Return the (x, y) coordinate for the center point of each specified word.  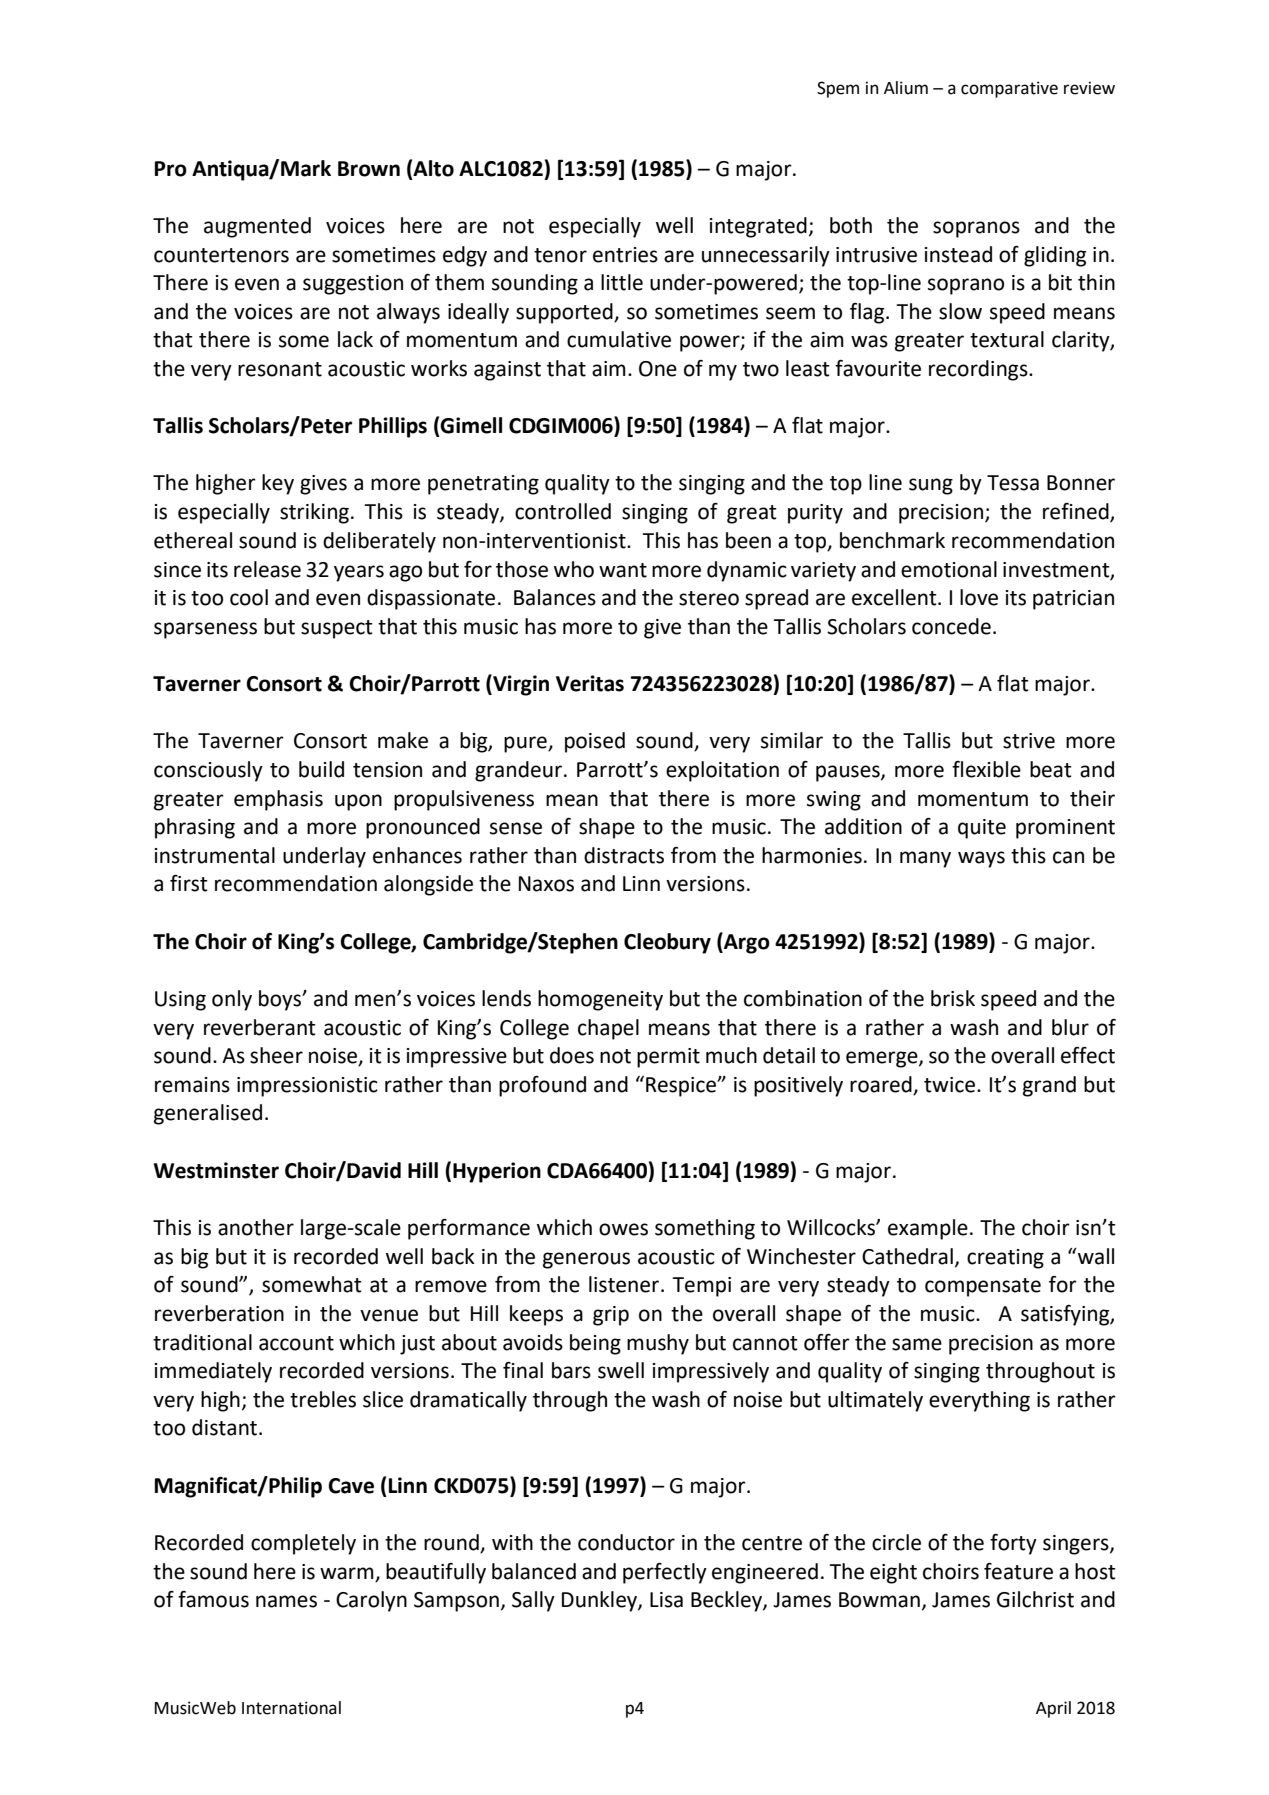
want (623, 570)
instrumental (215, 855)
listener (625, 1284)
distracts (624, 855)
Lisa (666, 1600)
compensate (983, 1287)
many (925, 859)
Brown (369, 169)
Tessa (1013, 483)
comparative (1009, 89)
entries (625, 255)
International (291, 1708)
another (256, 1227)
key (278, 484)
